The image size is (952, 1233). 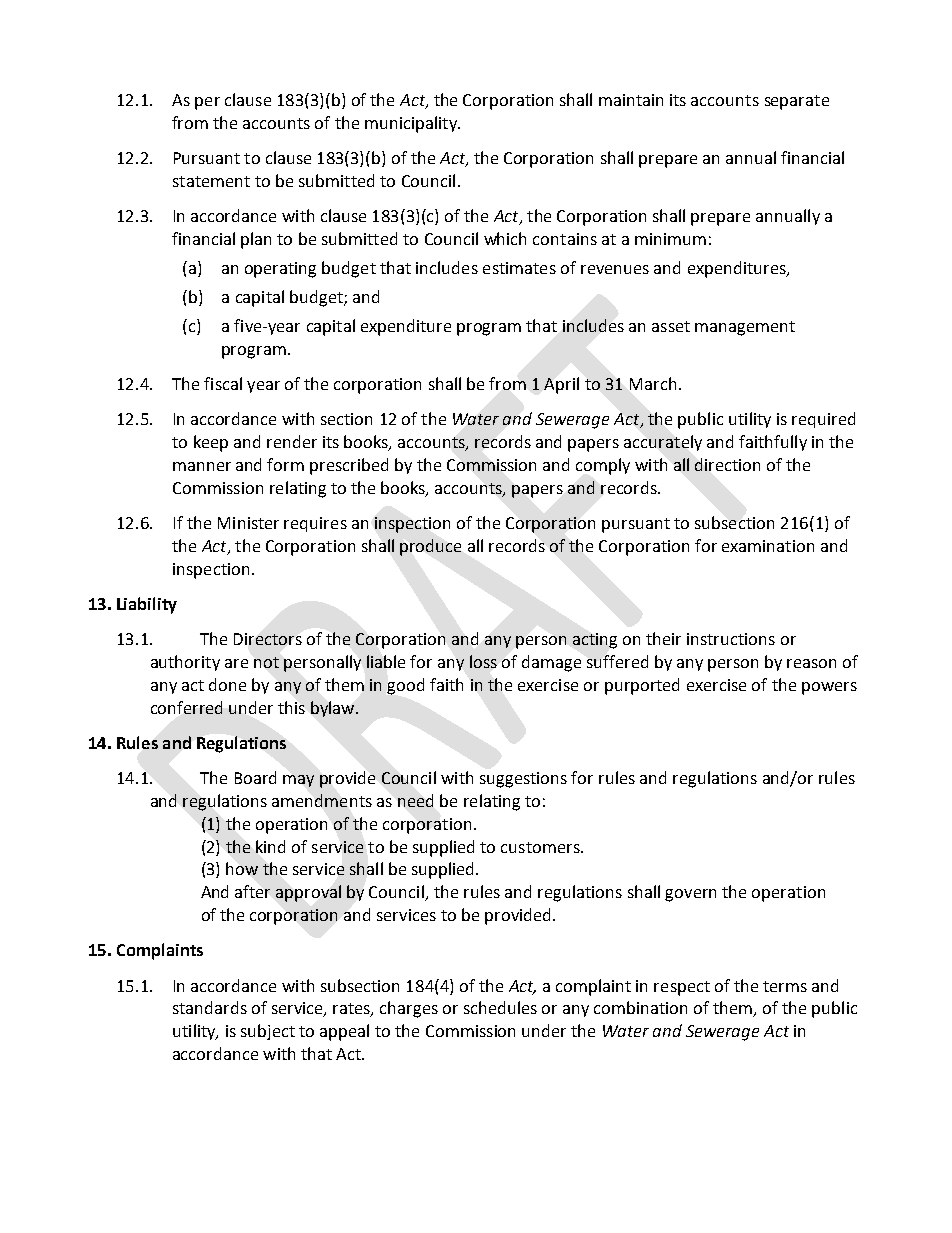 I want to click on statement, so click(x=211, y=181).
